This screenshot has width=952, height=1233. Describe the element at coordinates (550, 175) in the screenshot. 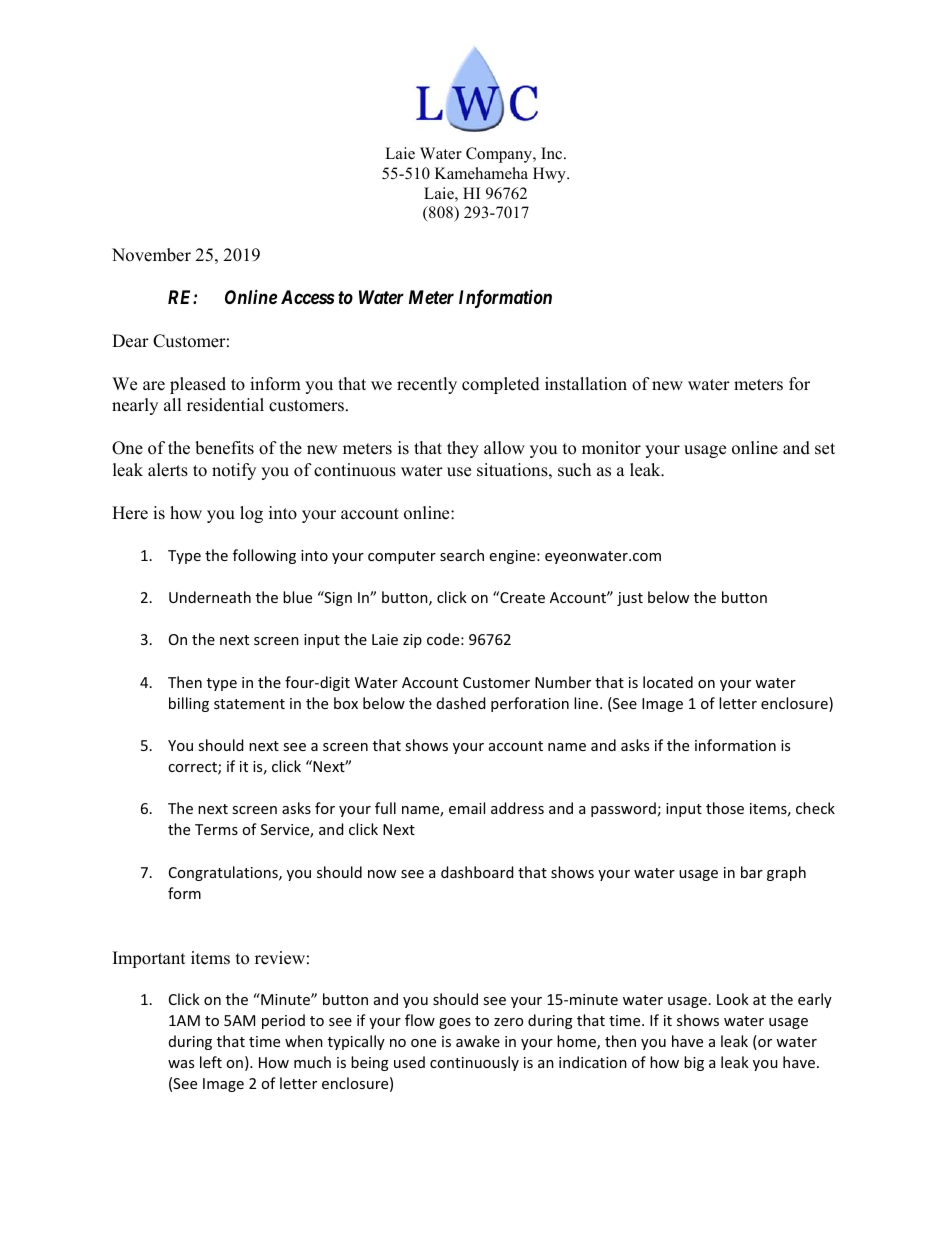

I see `Hwy` at that location.
